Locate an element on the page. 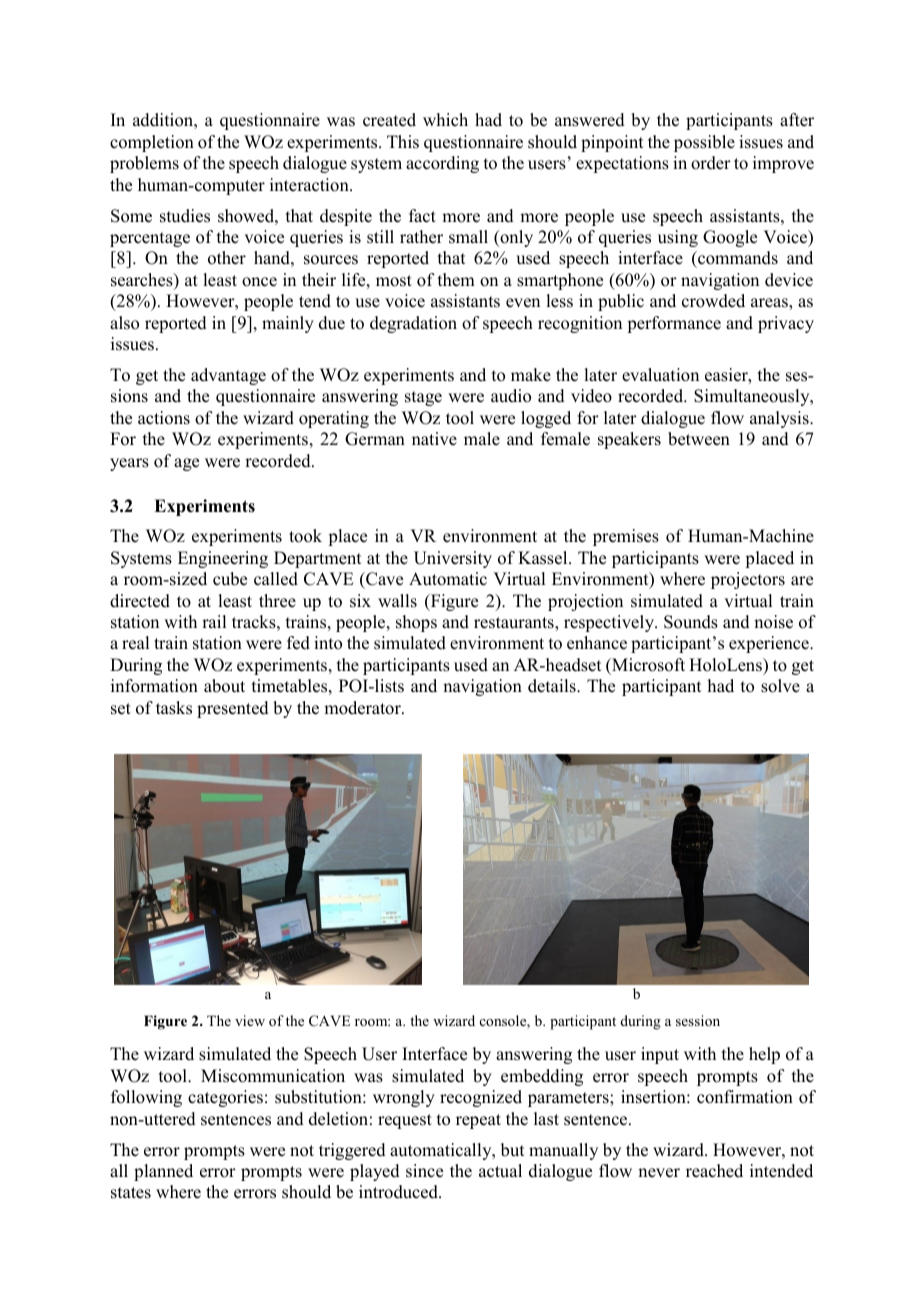 The width and height of the image is (924, 1308). between is located at coordinates (699, 439).
